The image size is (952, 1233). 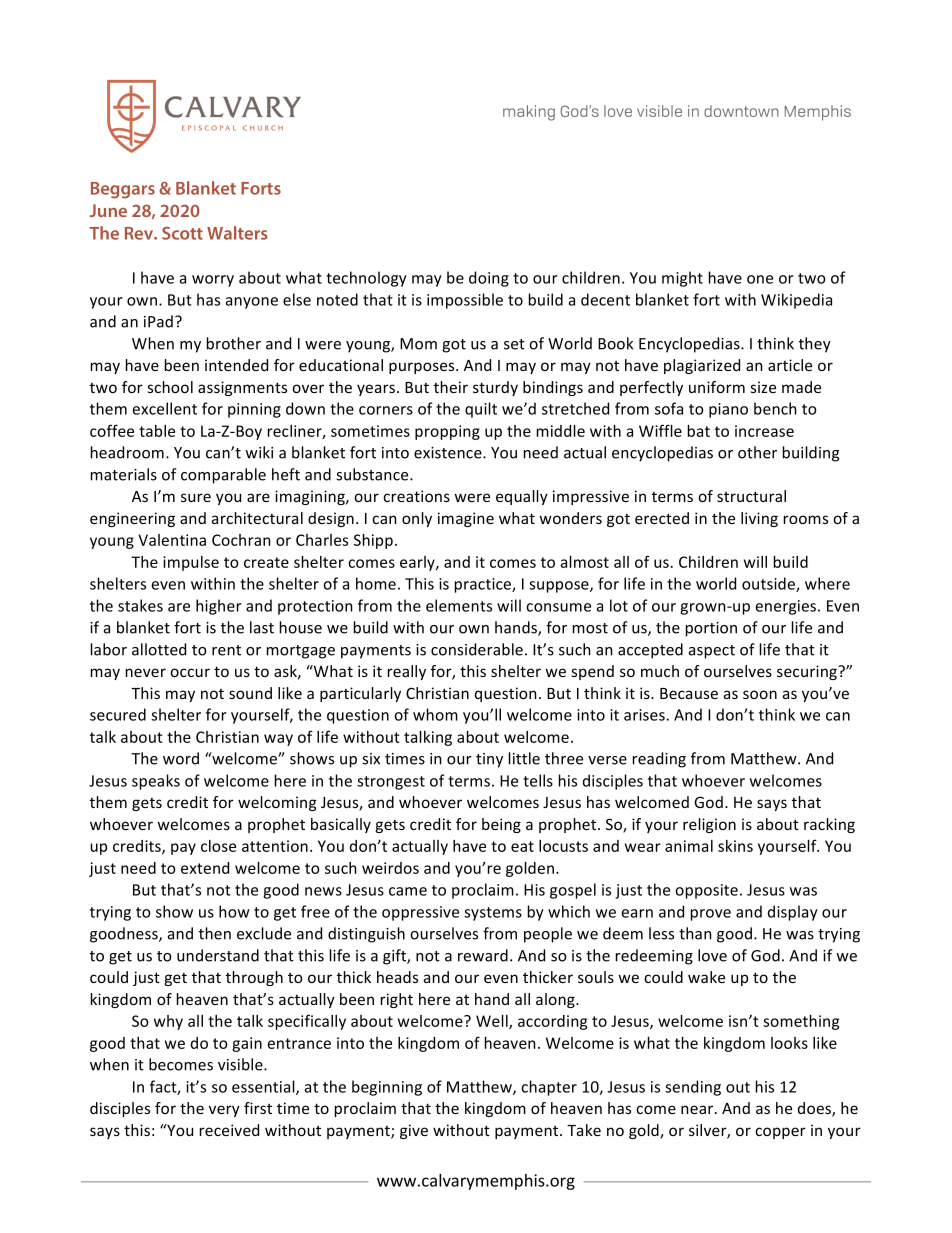 I want to click on Scott, so click(x=182, y=233).
